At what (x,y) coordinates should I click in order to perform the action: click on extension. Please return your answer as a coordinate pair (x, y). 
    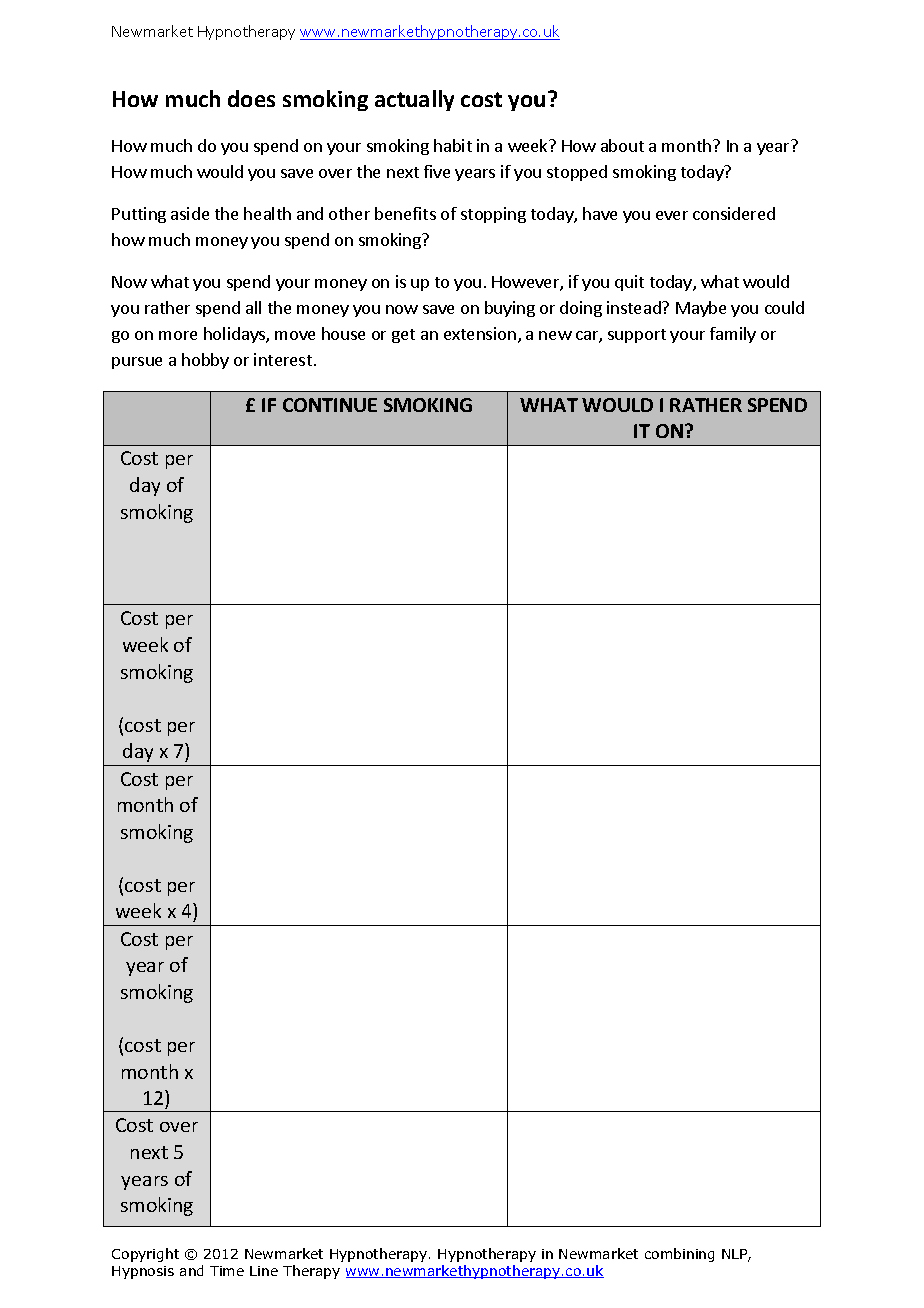
    Looking at the image, I should click on (480, 333).
